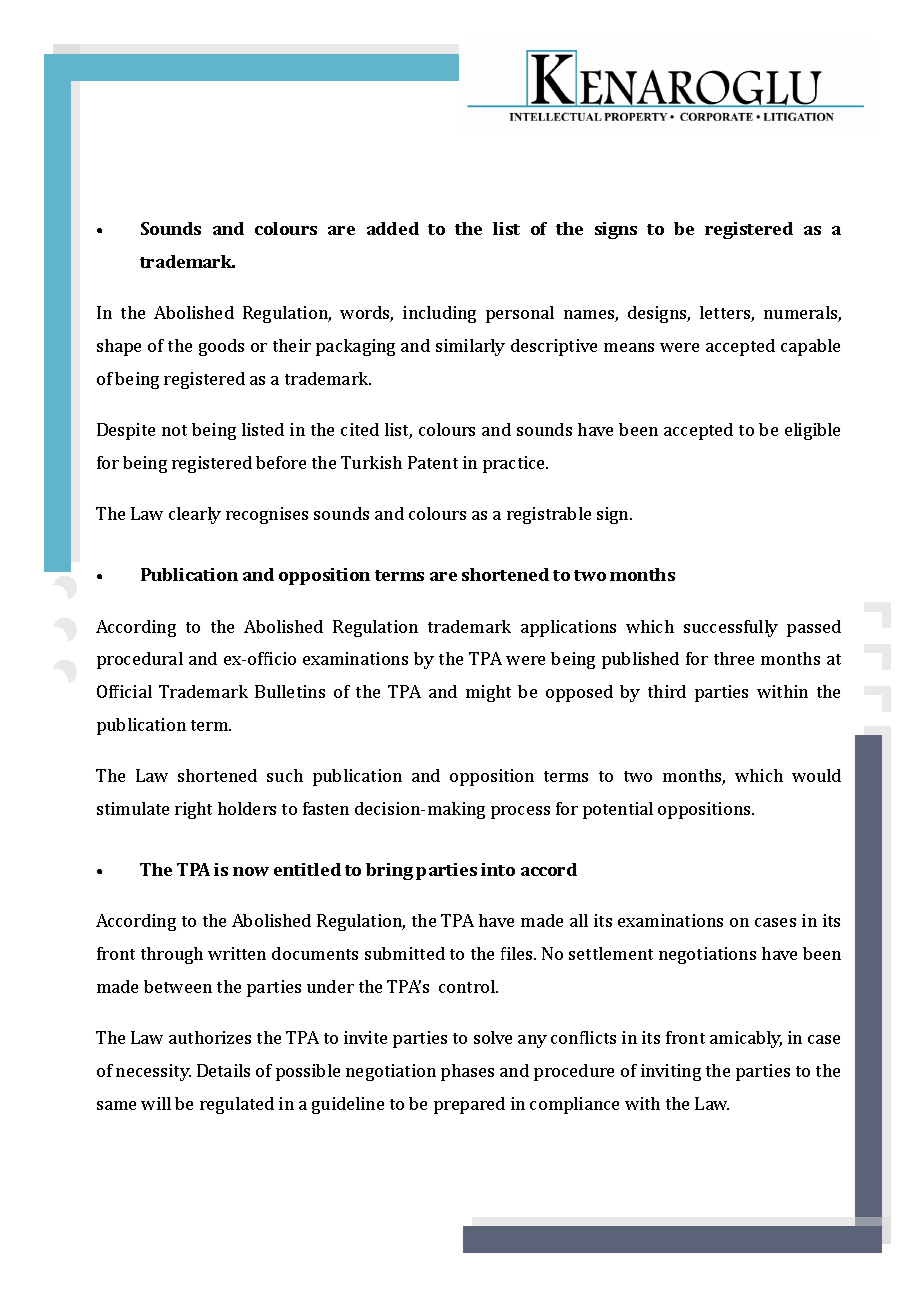 The height and width of the document is (1308, 924). Describe the element at coordinates (221, 347) in the document. I see `goods` at that location.
